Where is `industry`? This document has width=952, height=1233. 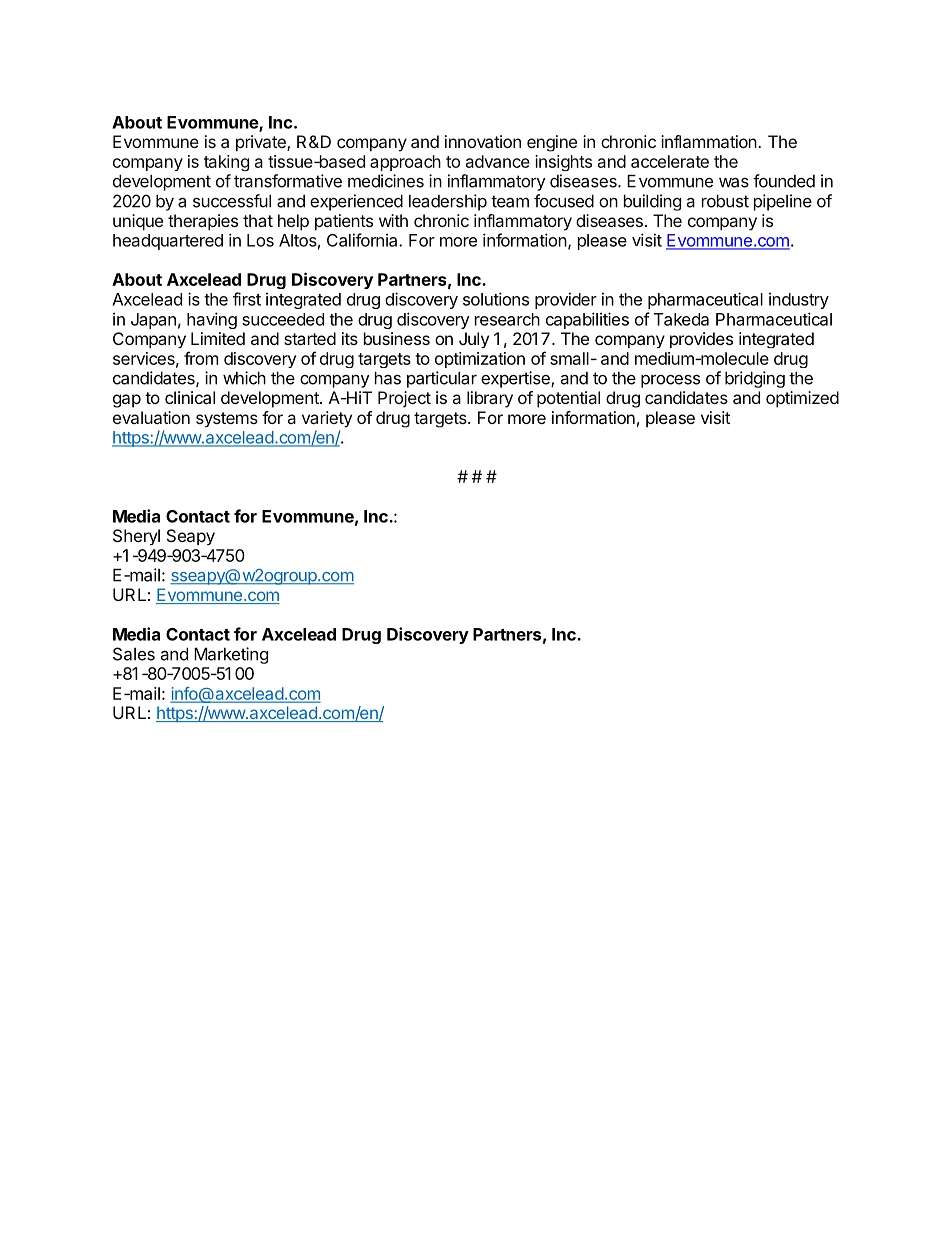 industry is located at coordinates (799, 300).
